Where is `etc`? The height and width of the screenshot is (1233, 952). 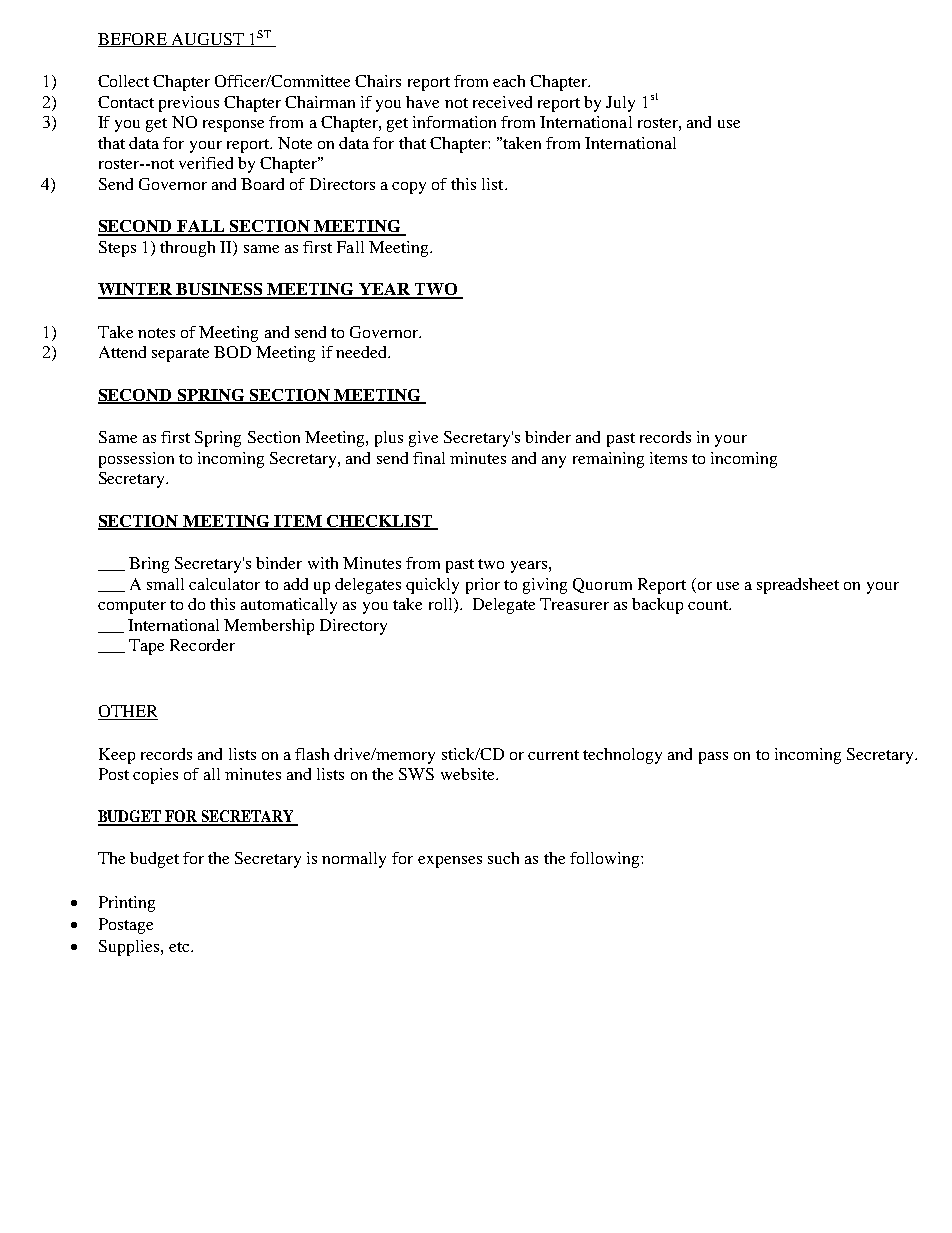
etc is located at coordinates (179, 947).
